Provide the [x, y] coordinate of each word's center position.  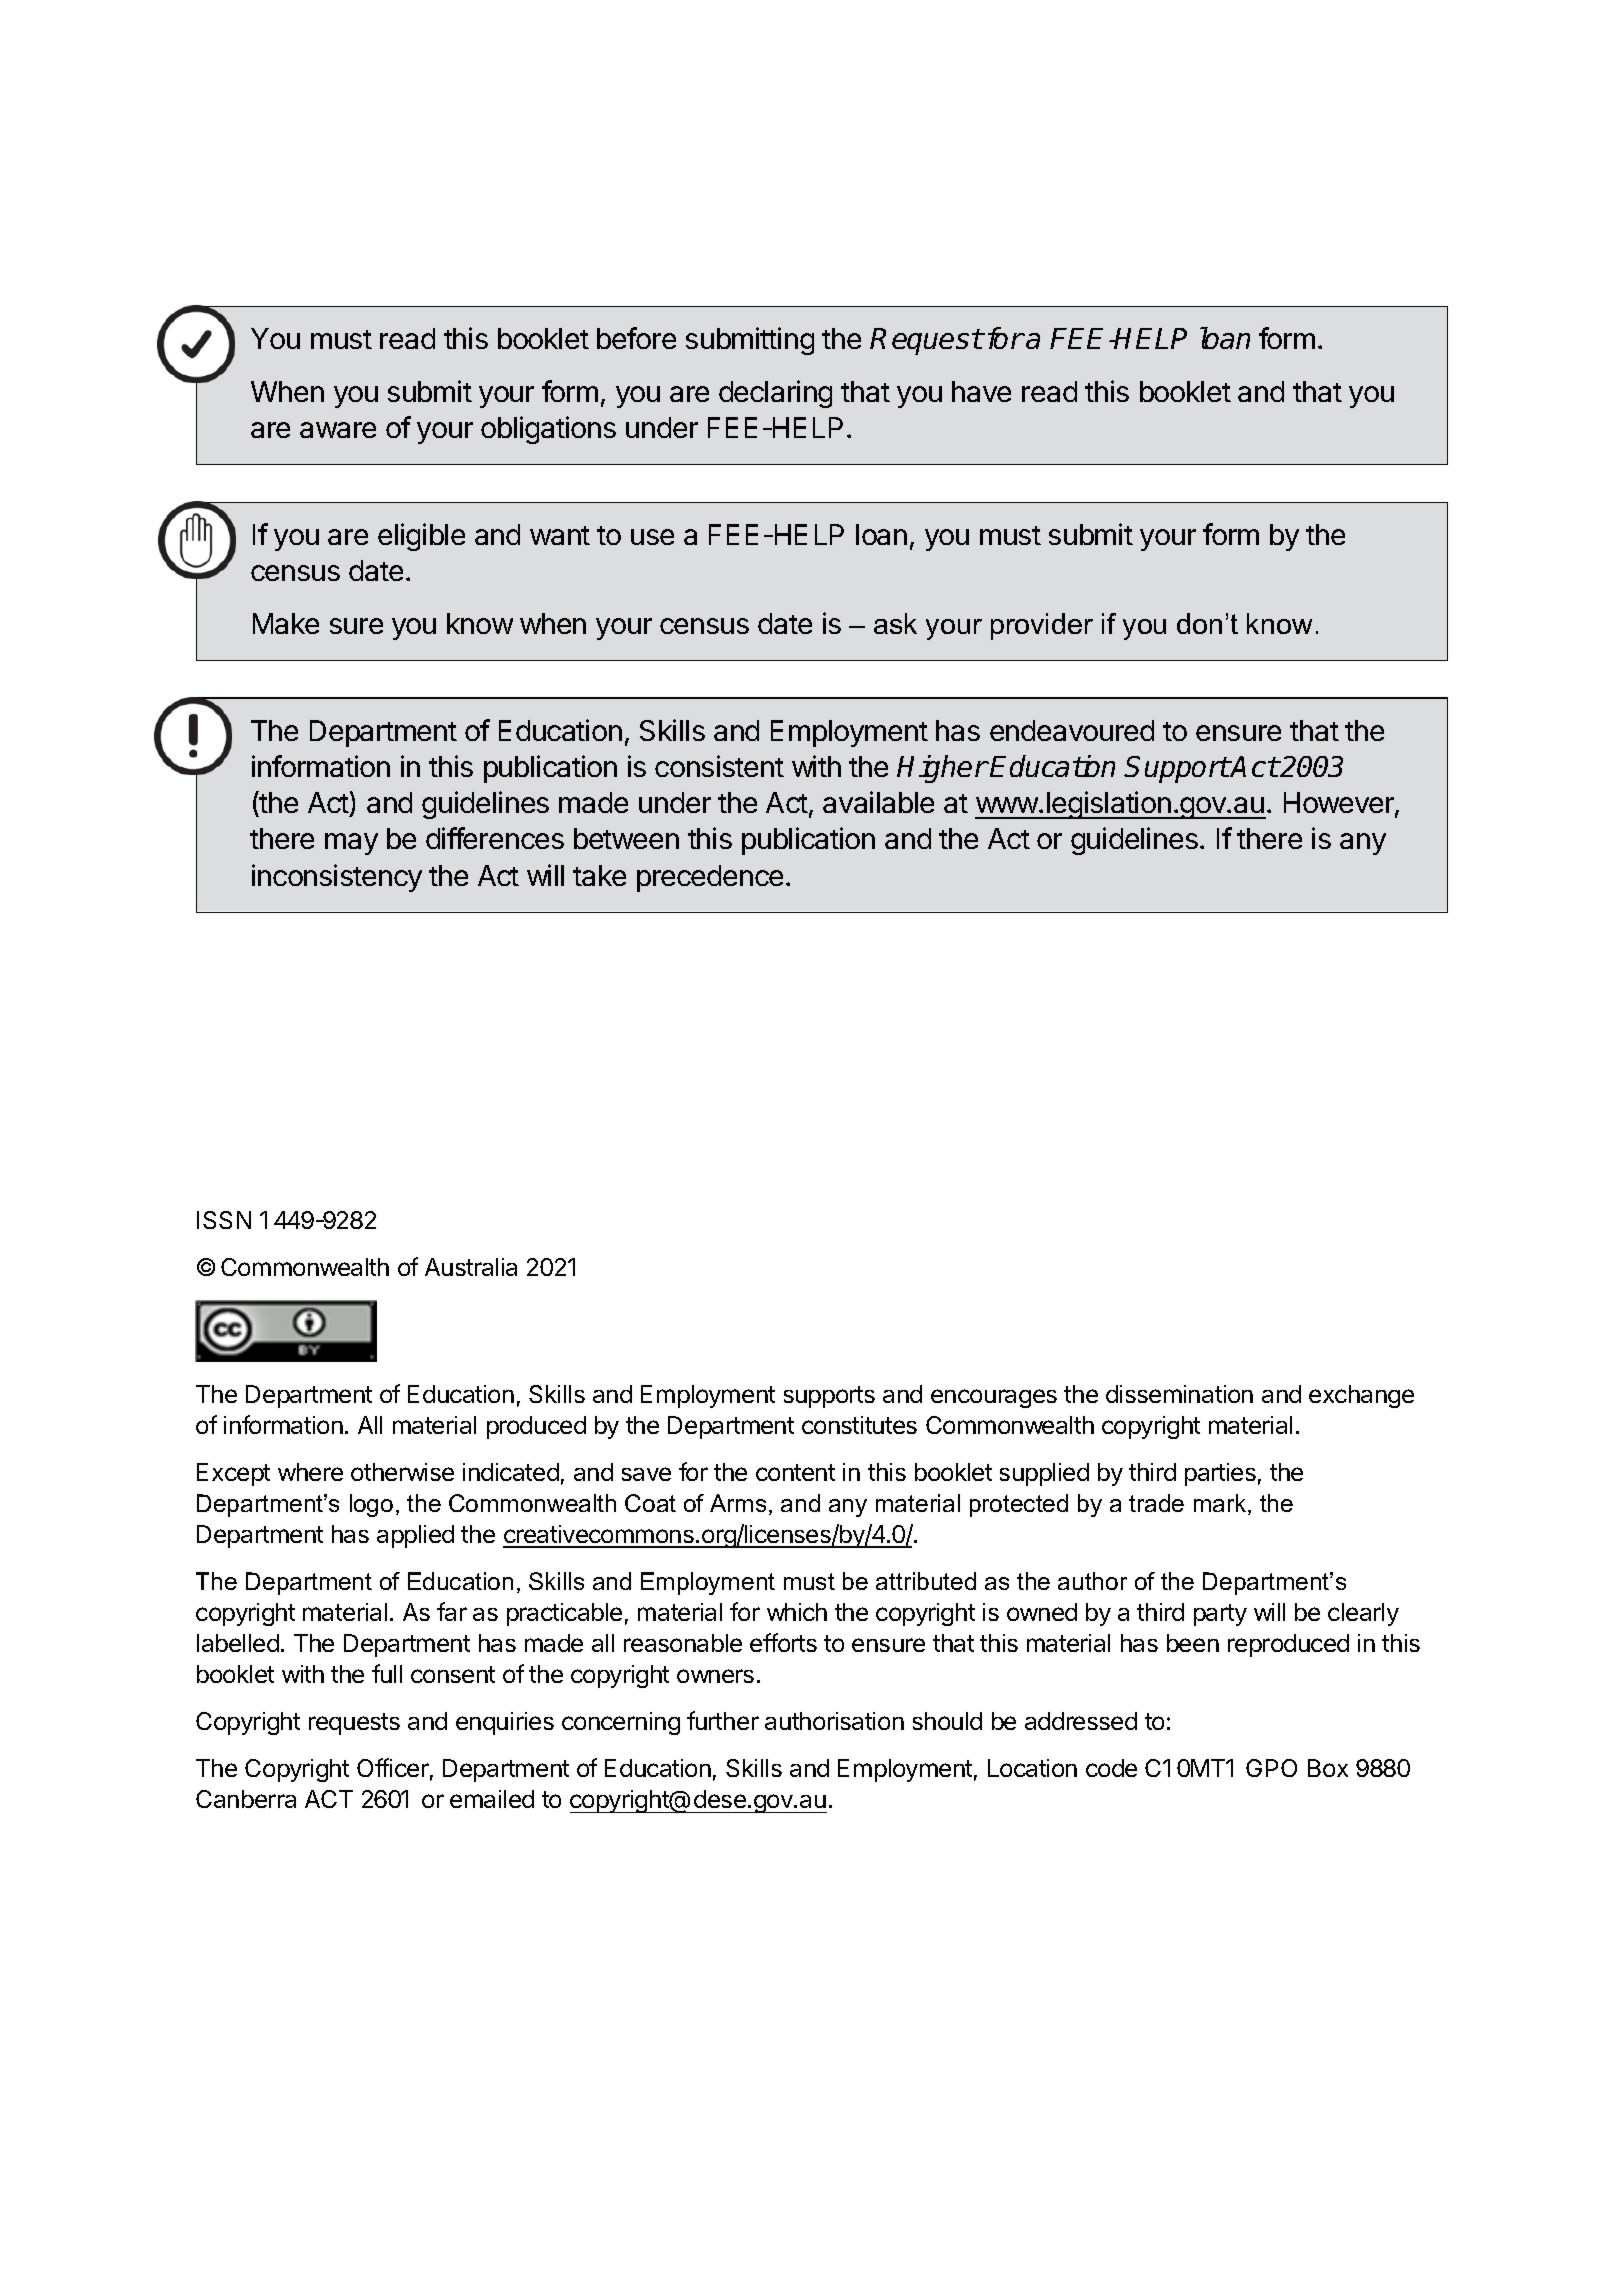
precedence [710, 878]
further [723, 1720]
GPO [1271, 1768]
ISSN [224, 1220]
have [981, 391]
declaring [775, 394]
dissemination [1179, 1394]
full [387, 1673]
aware [338, 430]
